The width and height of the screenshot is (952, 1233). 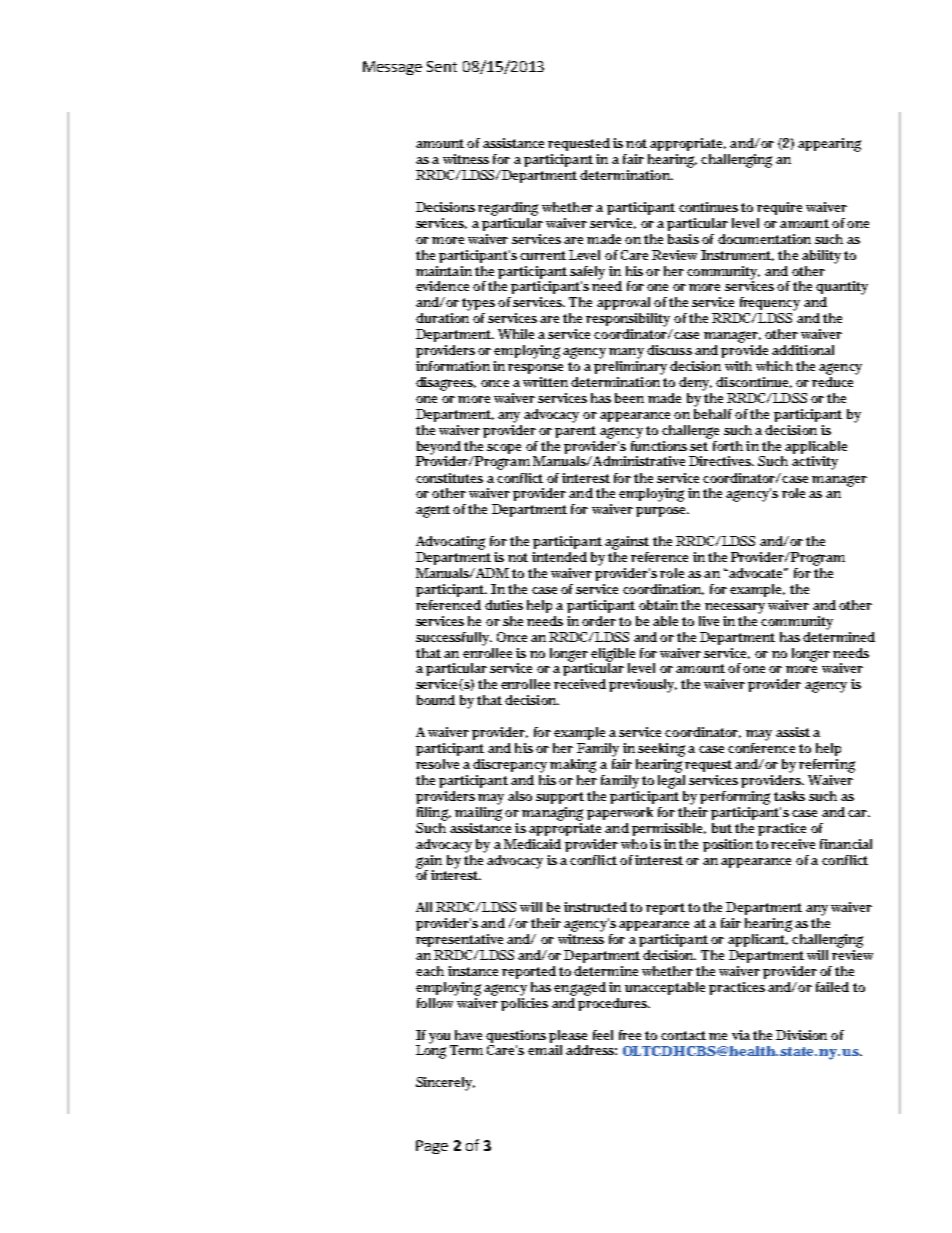 What do you see at coordinates (453, 366) in the screenshot?
I see `information` at bounding box center [453, 366].
